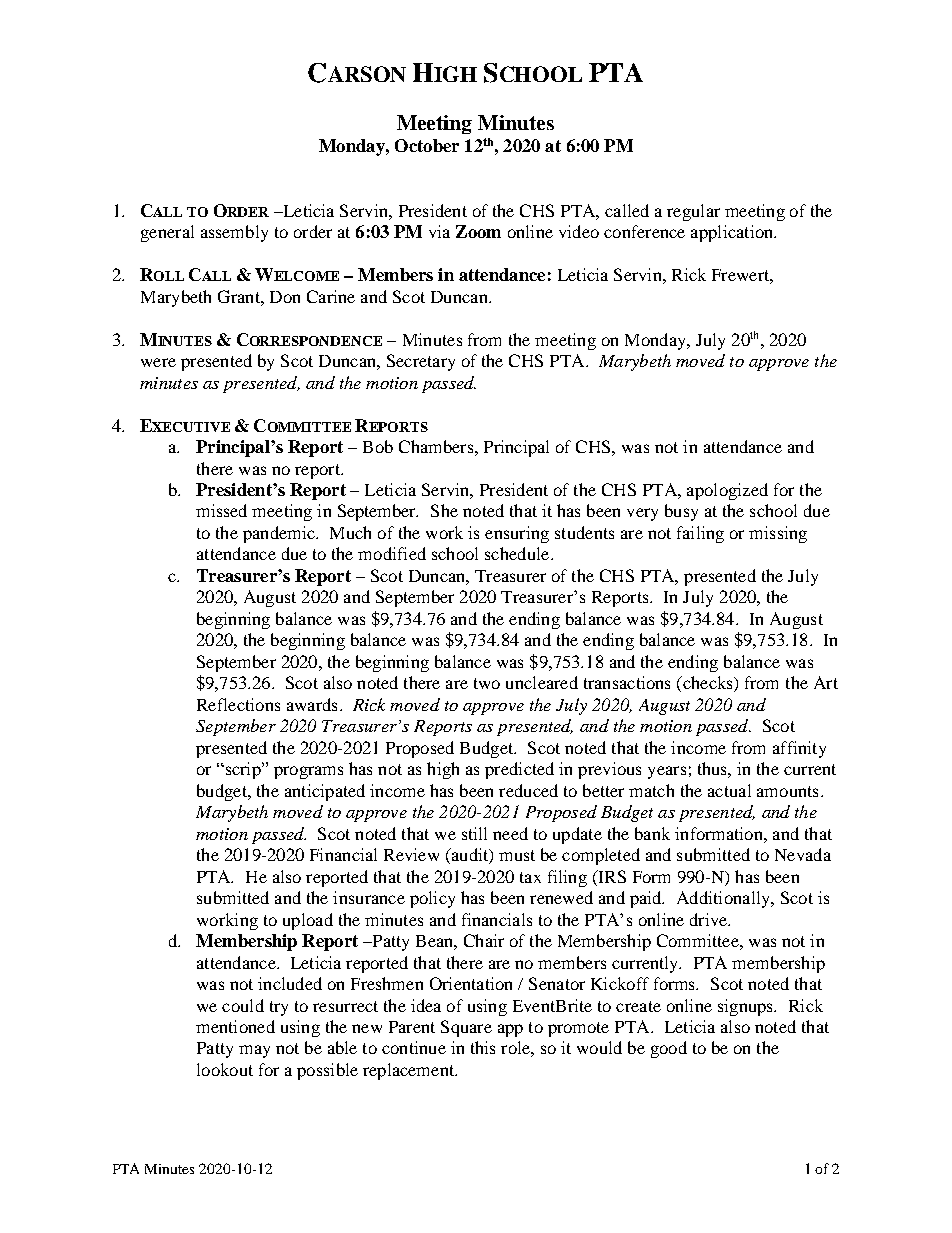 Image resolution: width=952 pixels, height=1233 pixels. What do you see at coordinates (799, 749) in the screenshot?
I see `affinity` at bounding box center [799, 749].
